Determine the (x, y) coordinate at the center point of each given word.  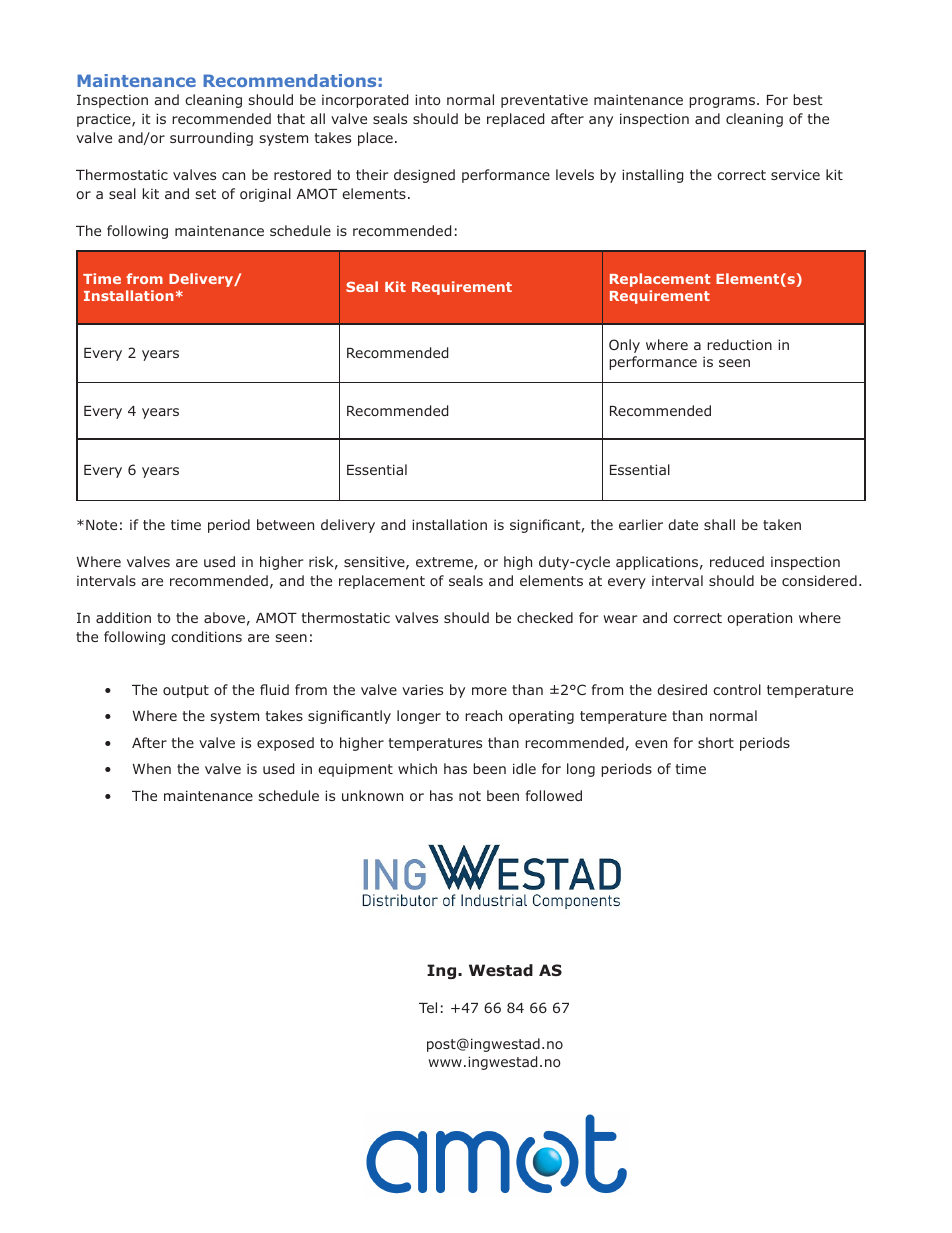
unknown (372, 795)
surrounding (211, 139)
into (427, 99)
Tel (428, 1007)
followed (554, 795)
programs (723, 102)
